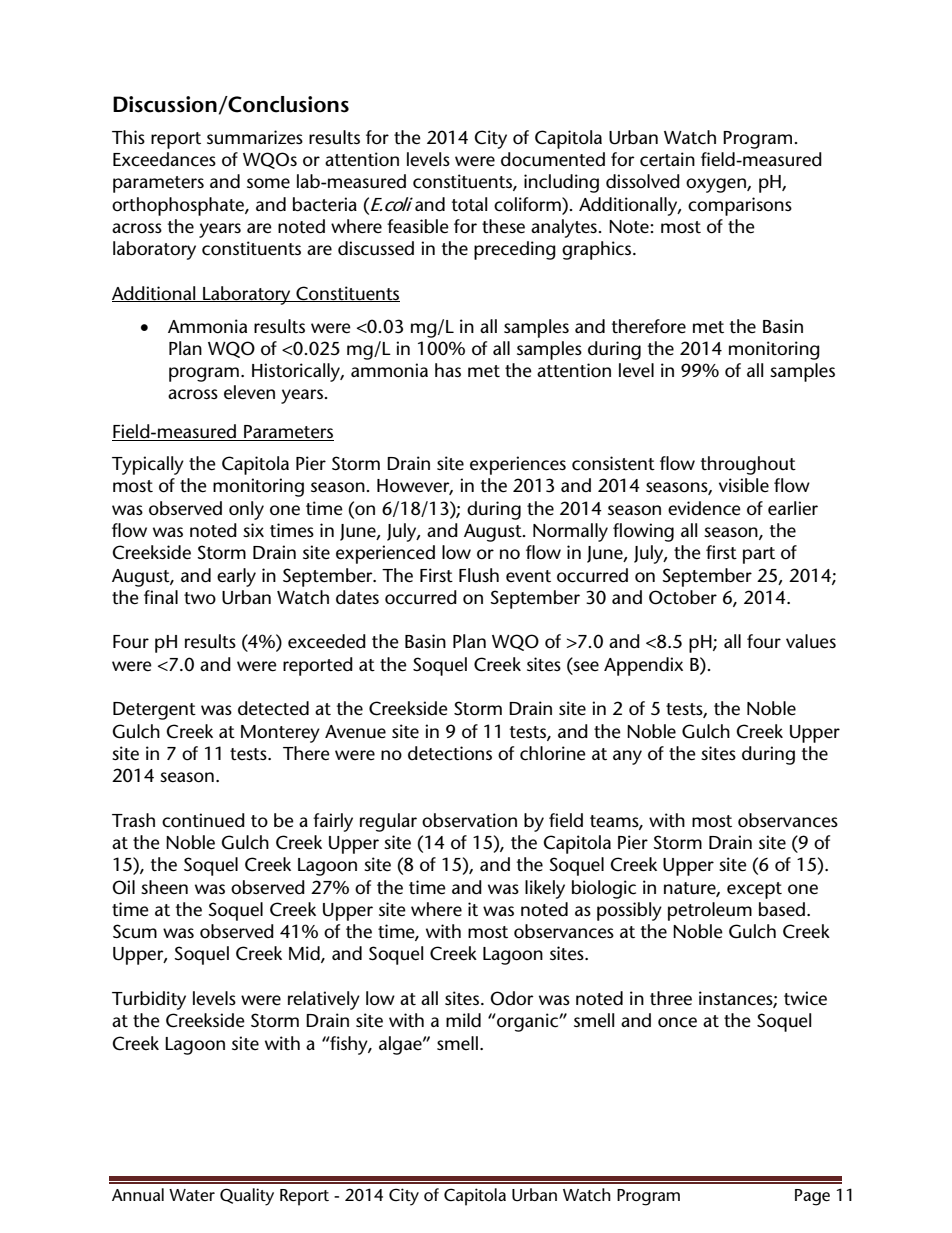 This page has height=1233, width=952. Describe the element at coordinates (192, 1195) in the page. I see `Water` at that location.
